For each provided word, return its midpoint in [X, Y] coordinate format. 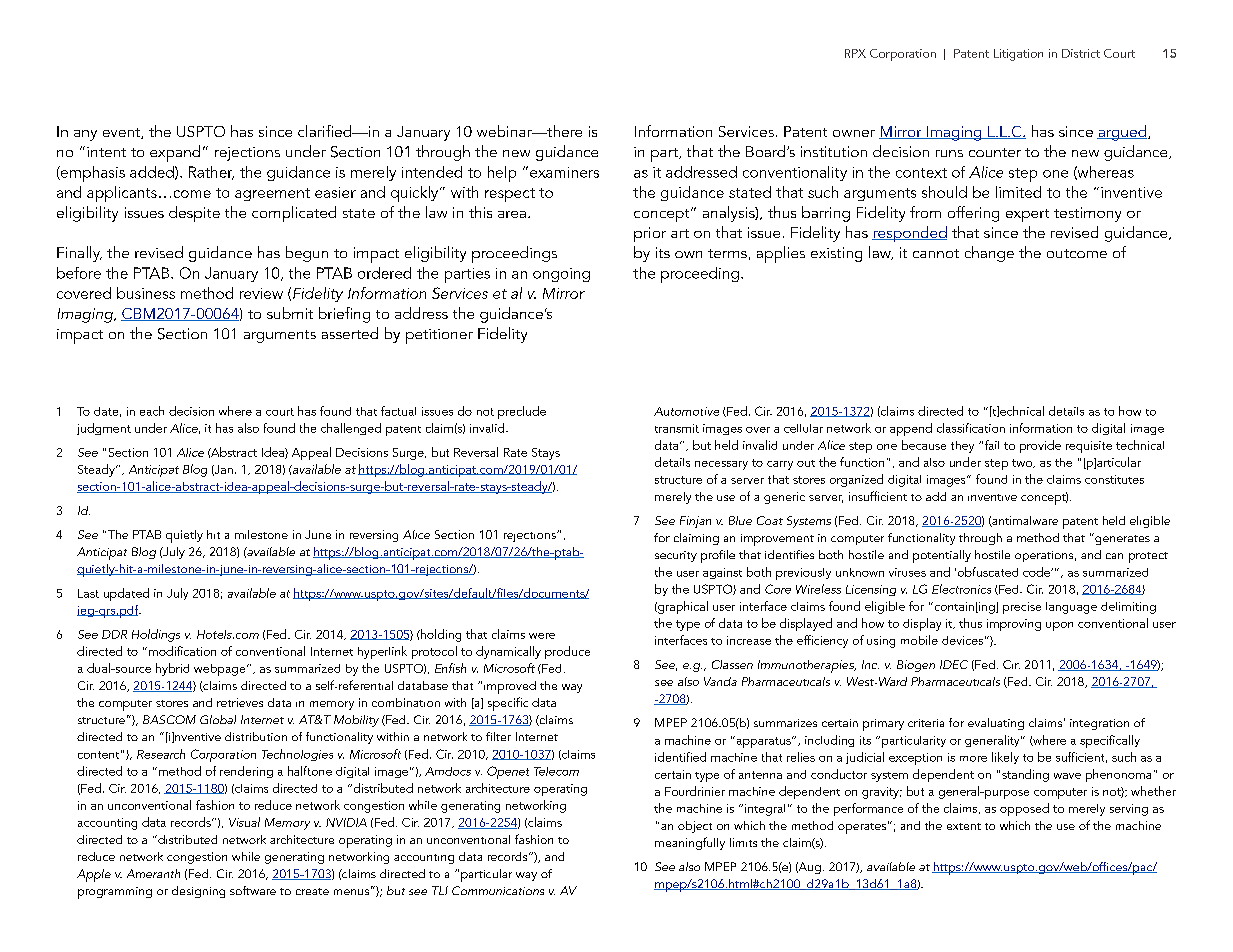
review [261, 293]
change [989, 254]
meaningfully [690, 843]
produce [567, 652]
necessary [721, 465]
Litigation [1018, 55]
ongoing [561, 275]
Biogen [916, 666]
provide [1040, 446]
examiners [564, 172]
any [85, 135]
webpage [221, 670]
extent [964, 826]
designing [198, 892]
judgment [104, 429]
